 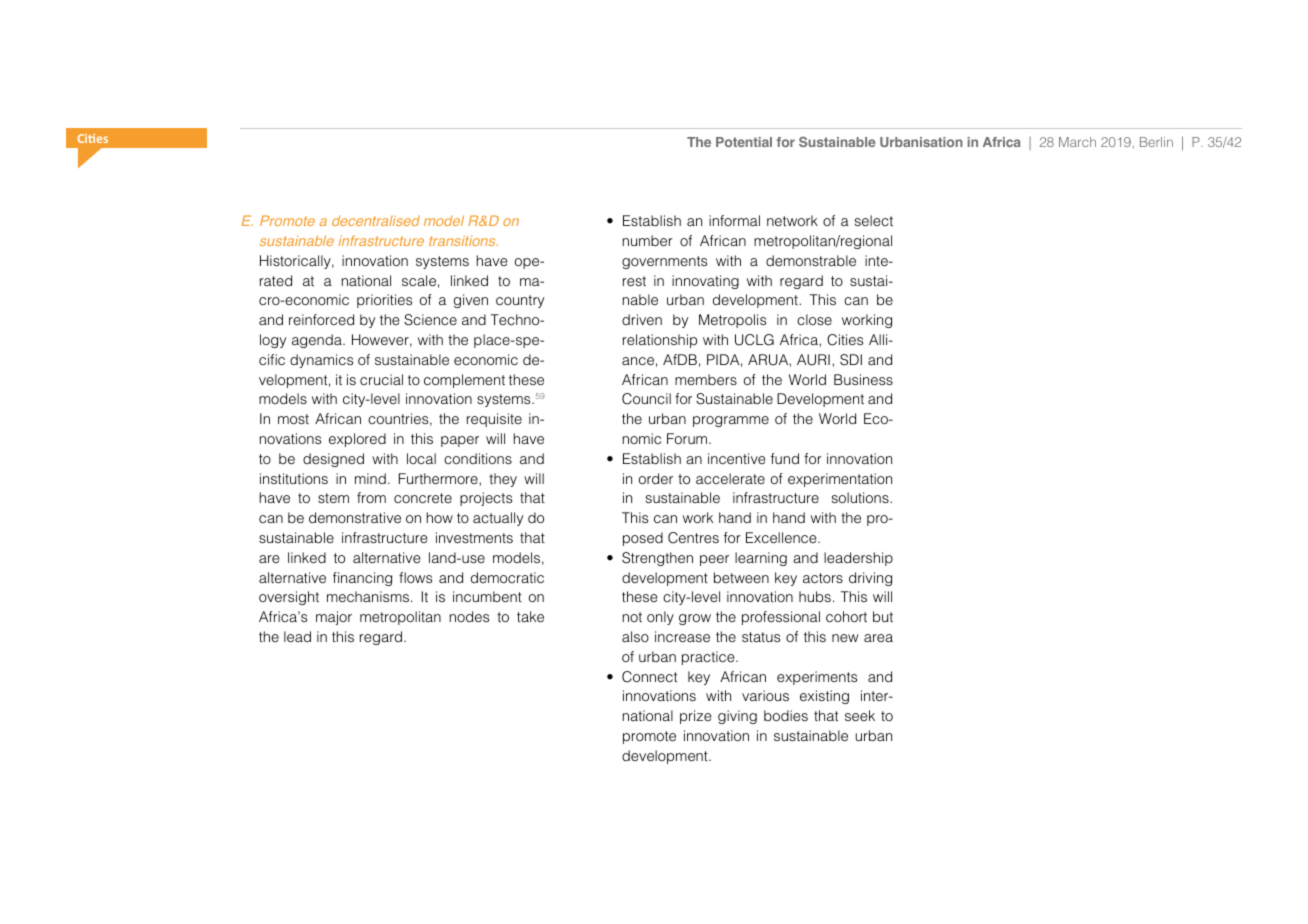 I want to click on Excellence, so click(x=782, y=537).
